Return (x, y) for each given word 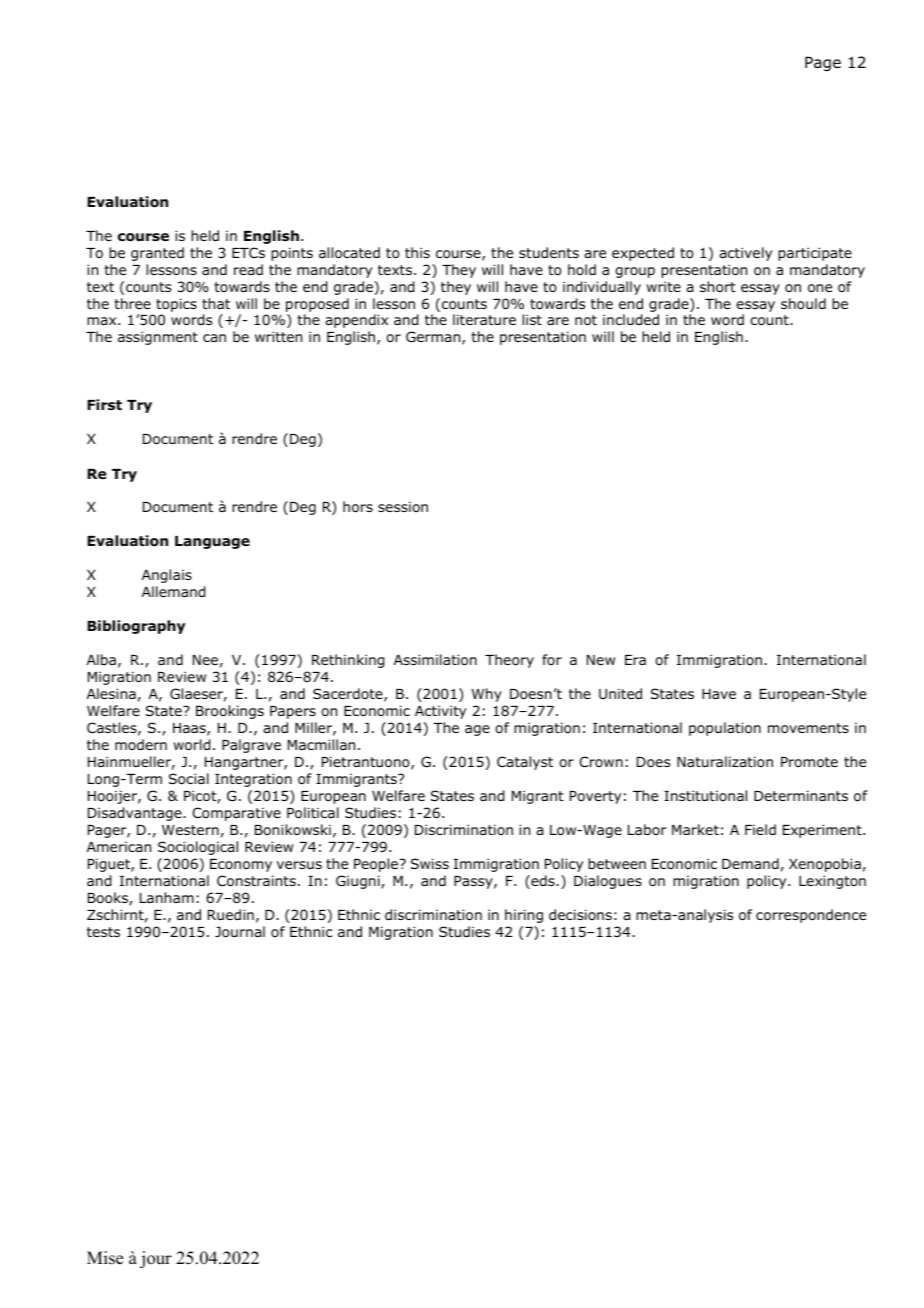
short (718, 287)
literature (484, 319)
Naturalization (725, 762)
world (191, 745)
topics (176, 305)
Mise (105, 1258)
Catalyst (525, 763)
